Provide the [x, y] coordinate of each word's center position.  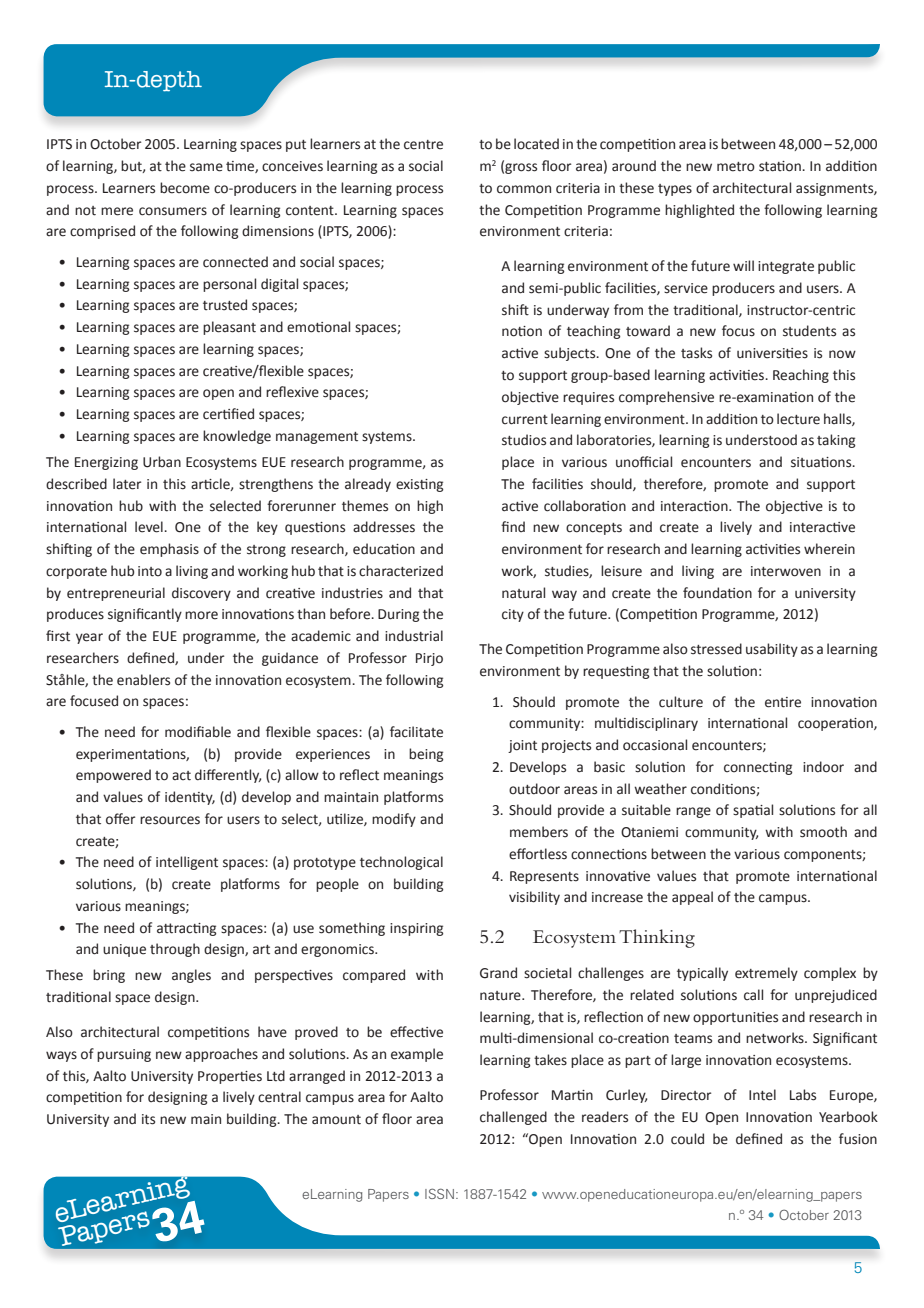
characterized [401, 571]
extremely [766, 974]
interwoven [786, 571]
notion [522, 331]
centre [423, 145]
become [185, 188]
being [426, 755]
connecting [758, 768]
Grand [498, 973]
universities [772, 353]
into [150, 571]
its [148, 1119]
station [781, 166]
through [175, 950]
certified [228, 414]
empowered [113, 776]
